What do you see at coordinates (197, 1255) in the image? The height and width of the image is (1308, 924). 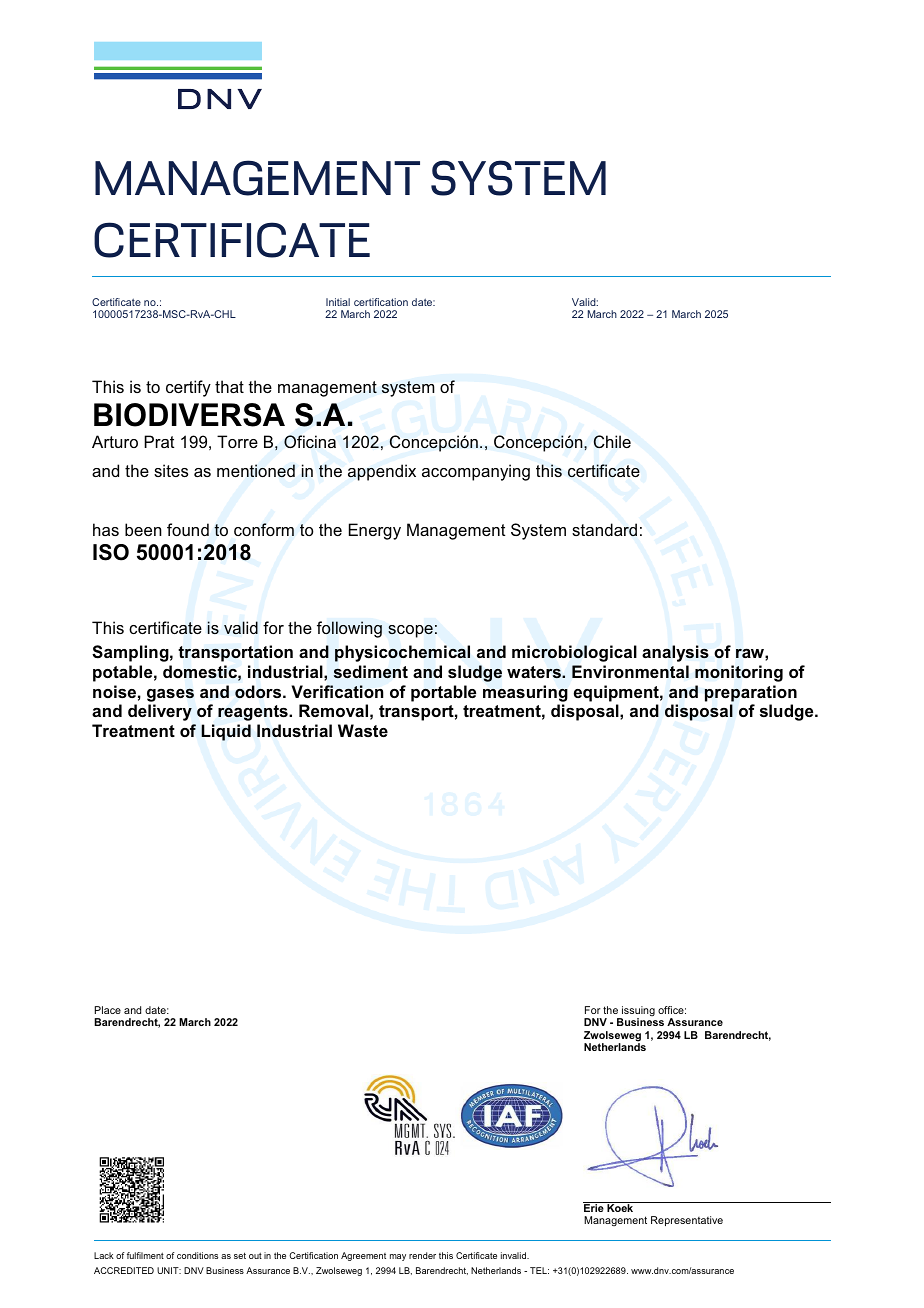 I see `conditions` at bounding box center [197, 1255].
